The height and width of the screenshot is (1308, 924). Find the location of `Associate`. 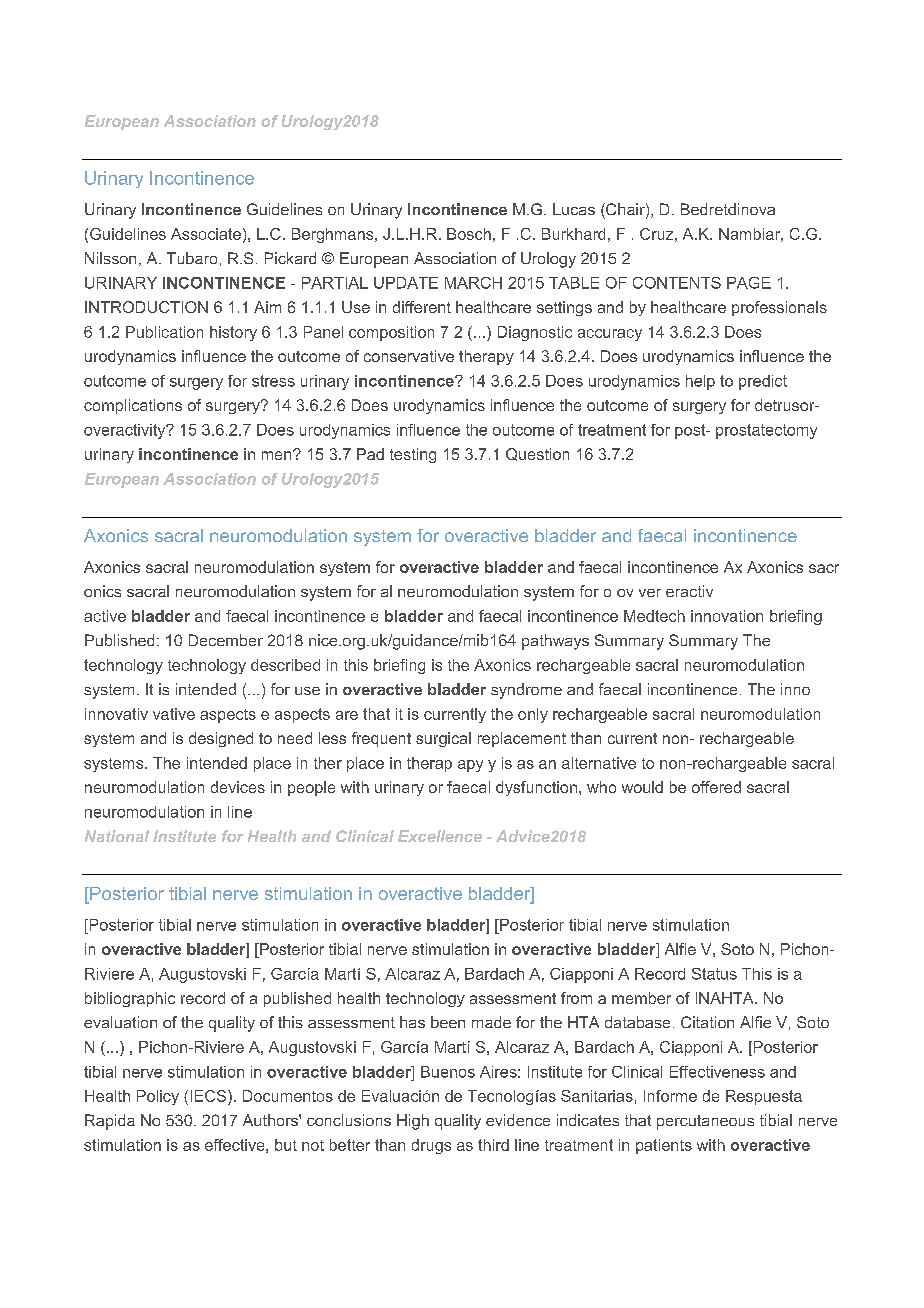

Associate is located at coordinates (206, 234).
